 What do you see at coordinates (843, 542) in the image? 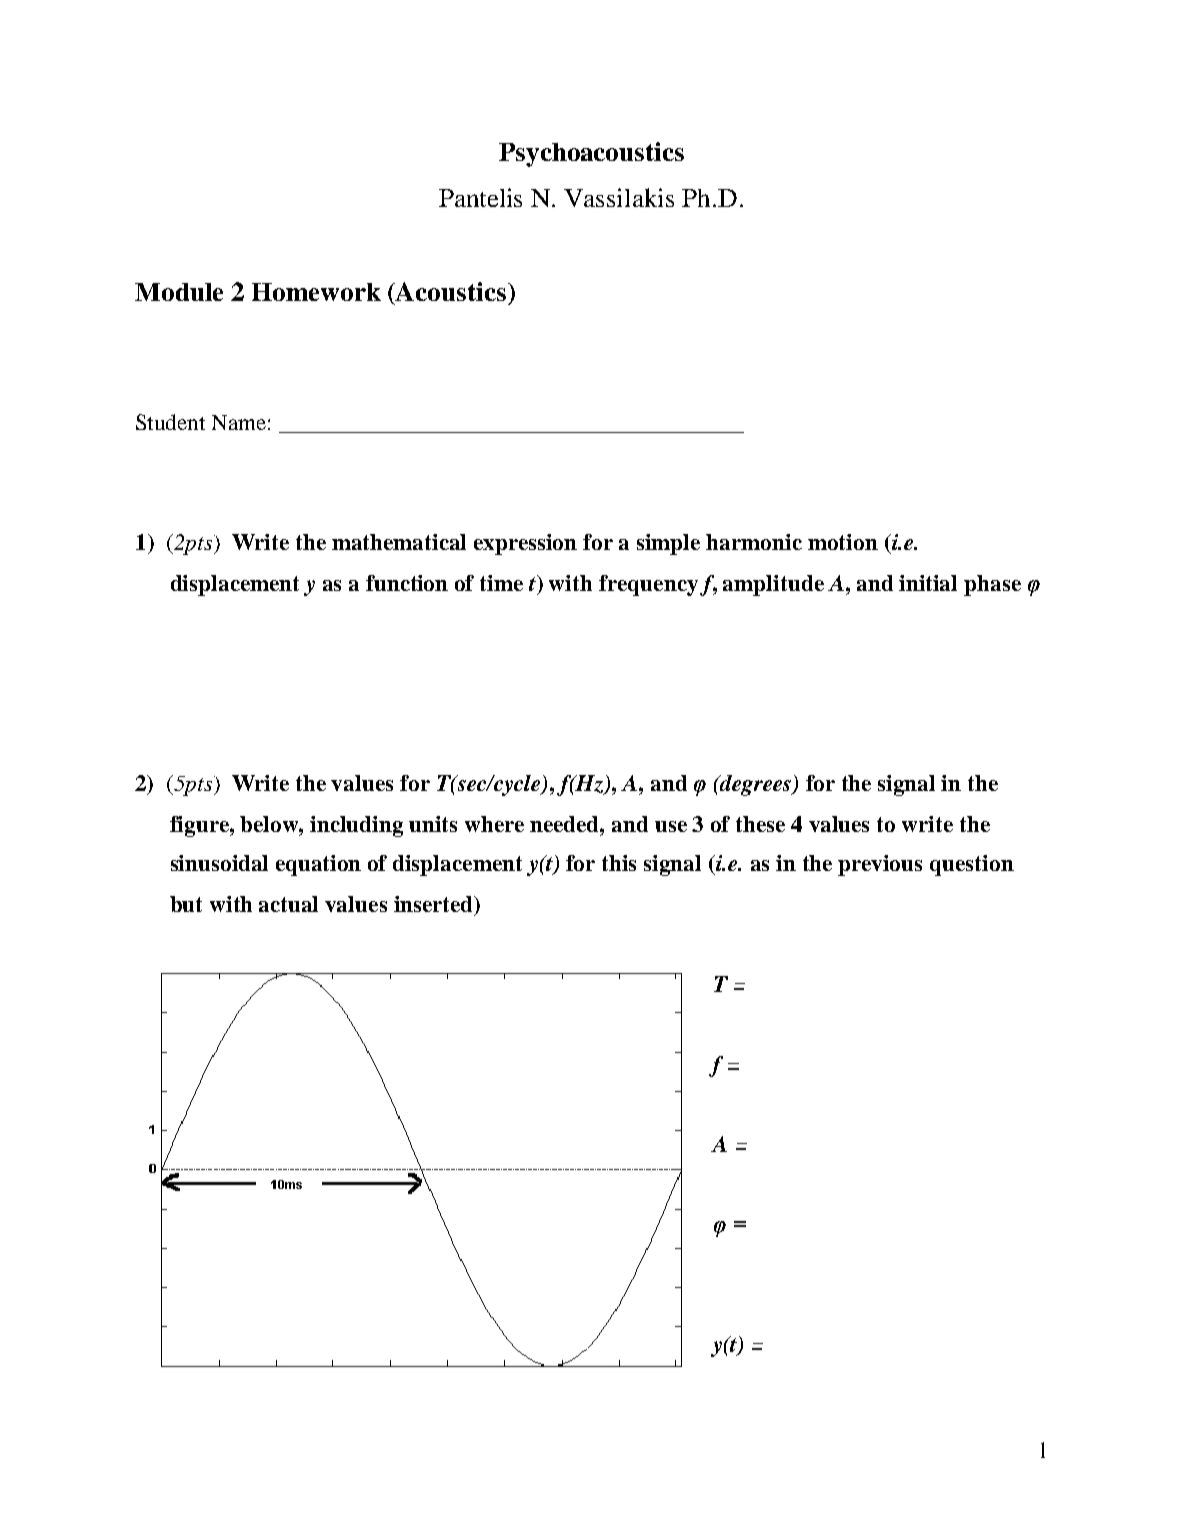
I see `motion` at bounding box center [843, 542].
